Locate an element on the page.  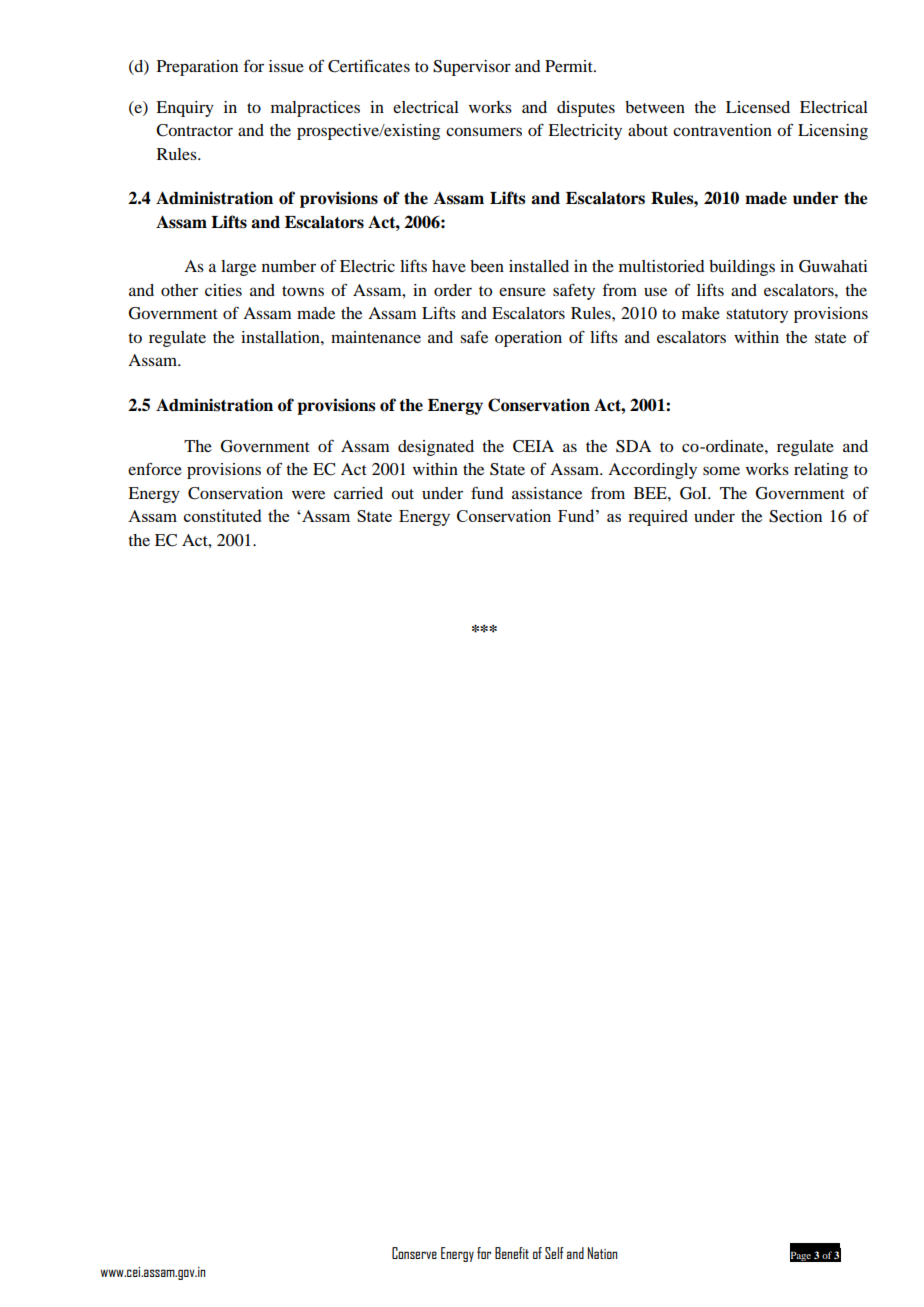
consumers is located at coordinates (484, 131).
